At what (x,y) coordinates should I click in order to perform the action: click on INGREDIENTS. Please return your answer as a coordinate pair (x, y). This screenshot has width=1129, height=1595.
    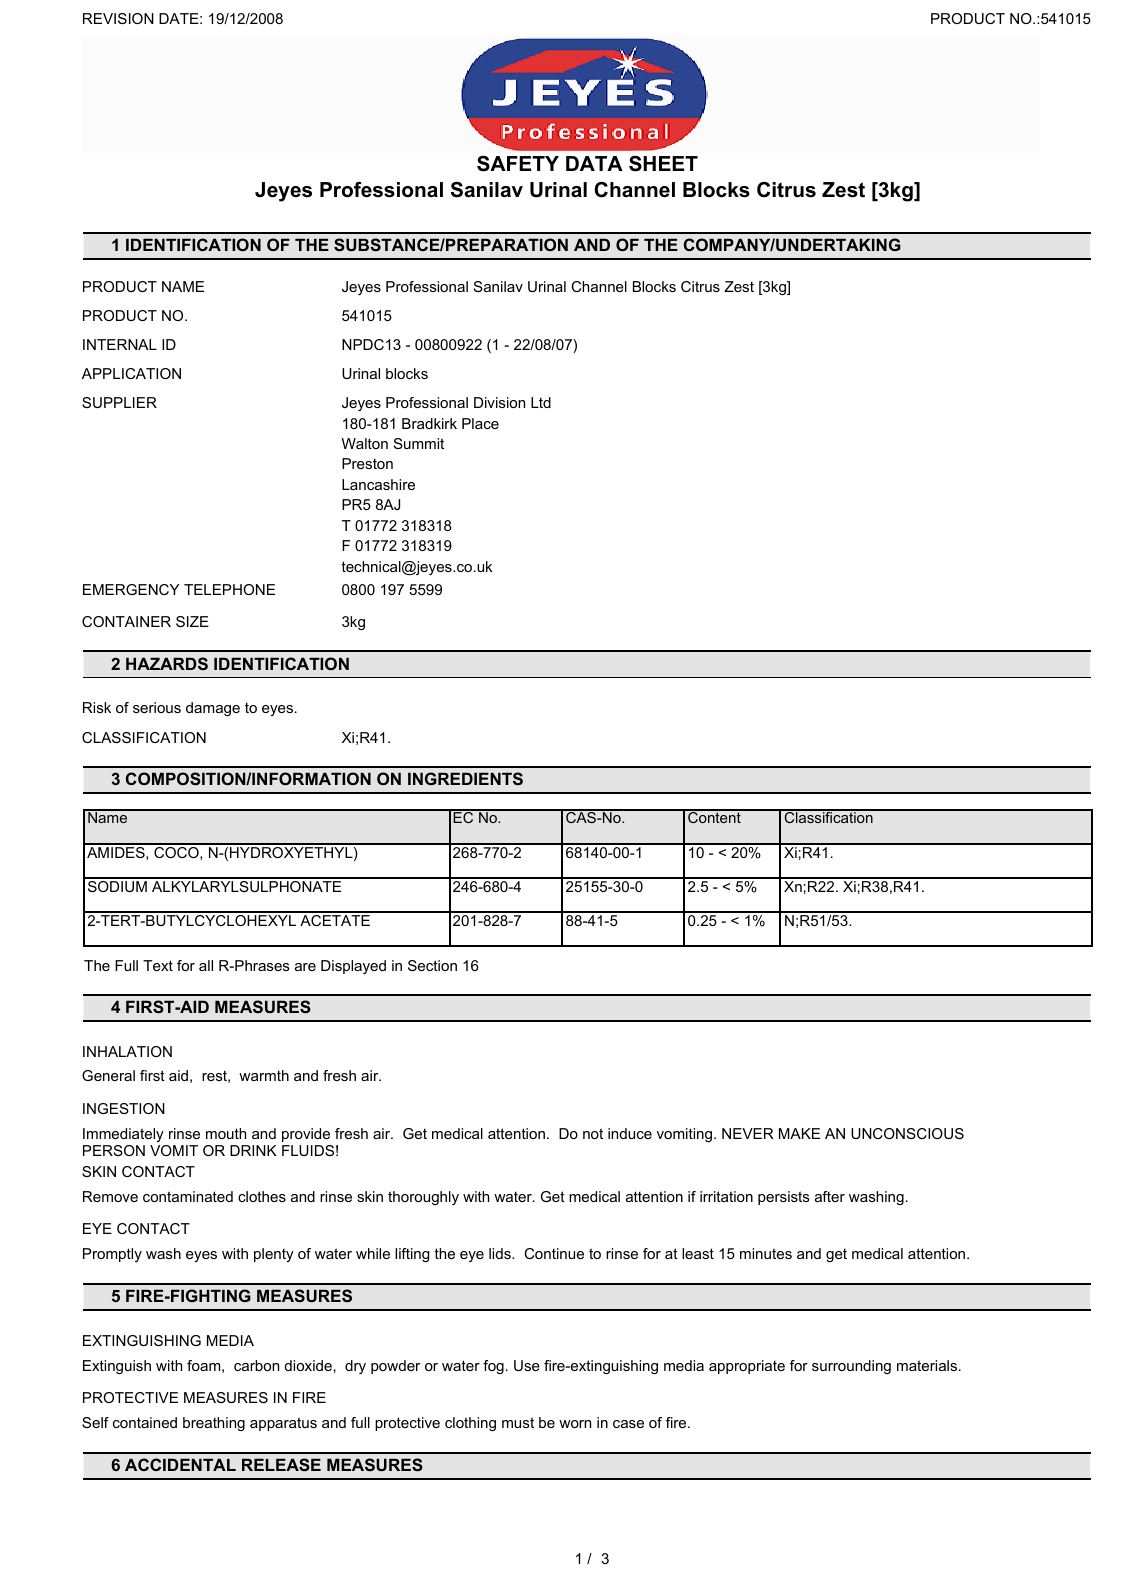
    Looking at the image, I should click on (465, 778).
